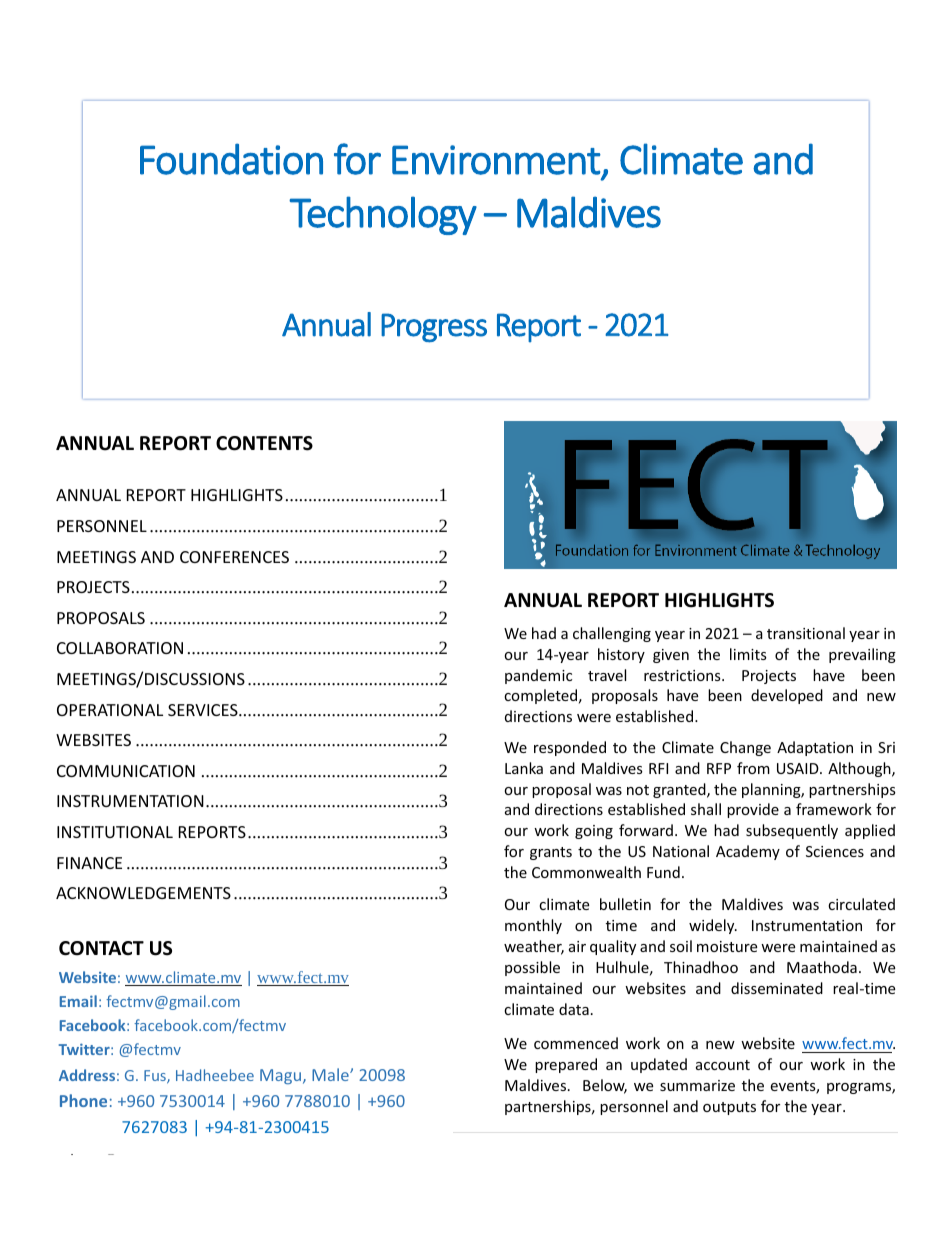 The height and width of the page is (1233, 952). What do you see at coordinates (234, 557) in the page?
I see `CONFERENCES` at bounding box center [234, 557].
